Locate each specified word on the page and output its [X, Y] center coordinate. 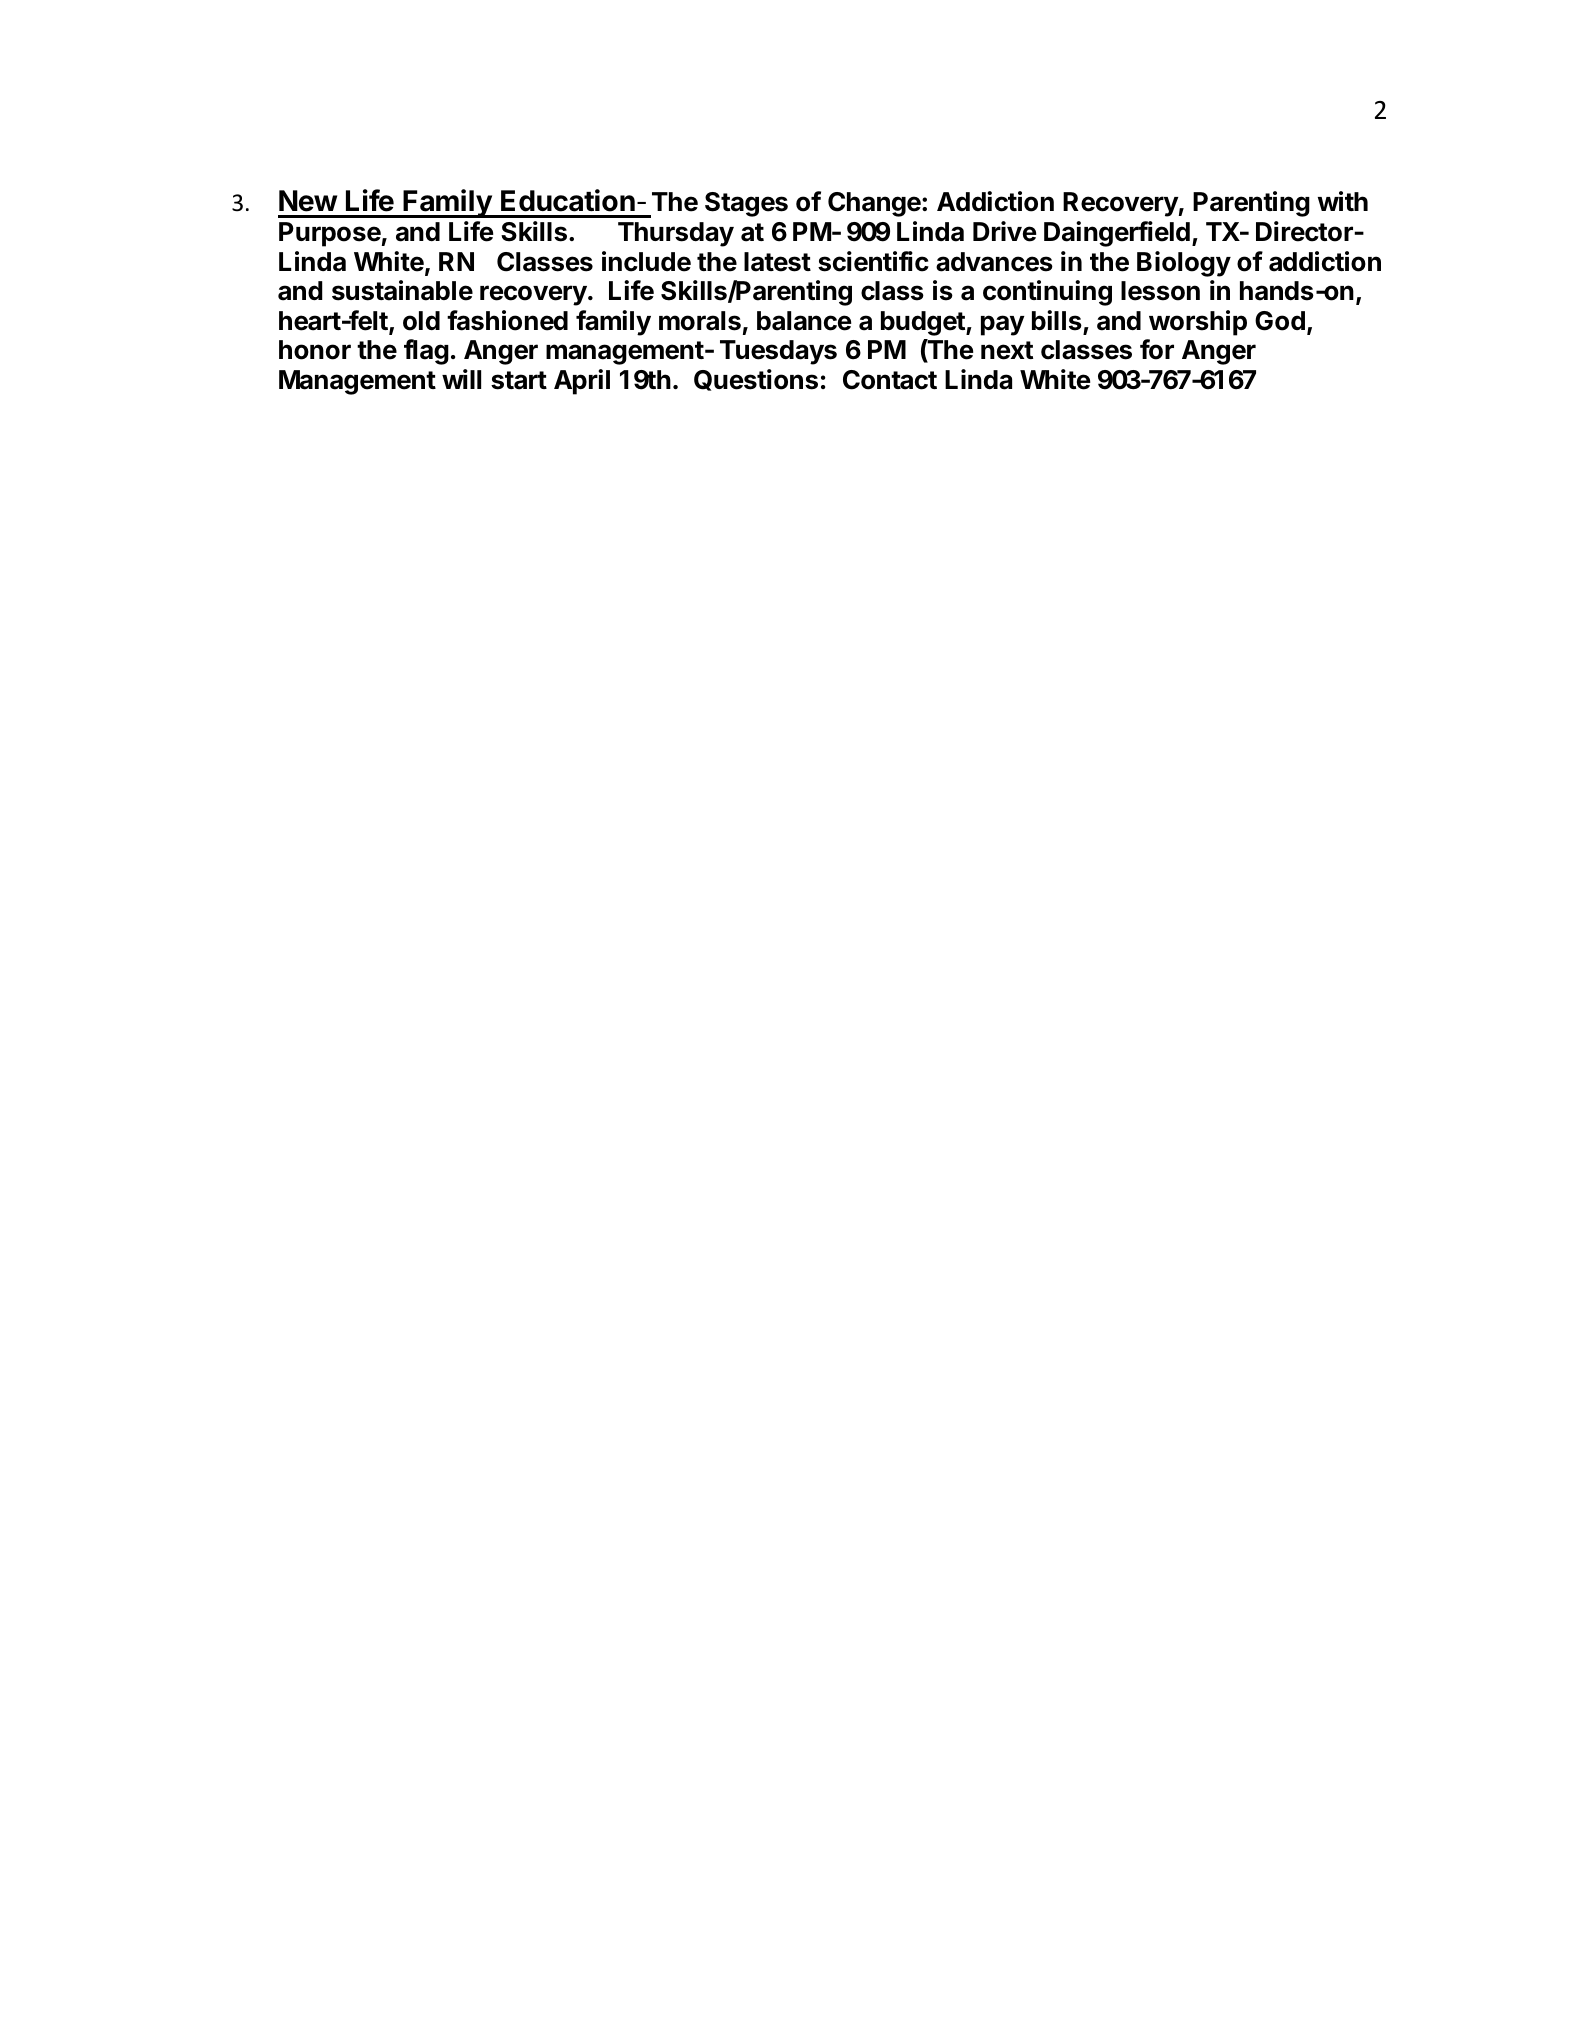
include [646, 261]
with [1343, 201]
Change [874, 204]
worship [1198, 323]
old [421, 321]
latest [777, 262]
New [308, 201]
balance [804, 321]
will [461, 379]
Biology [1184, 264]
